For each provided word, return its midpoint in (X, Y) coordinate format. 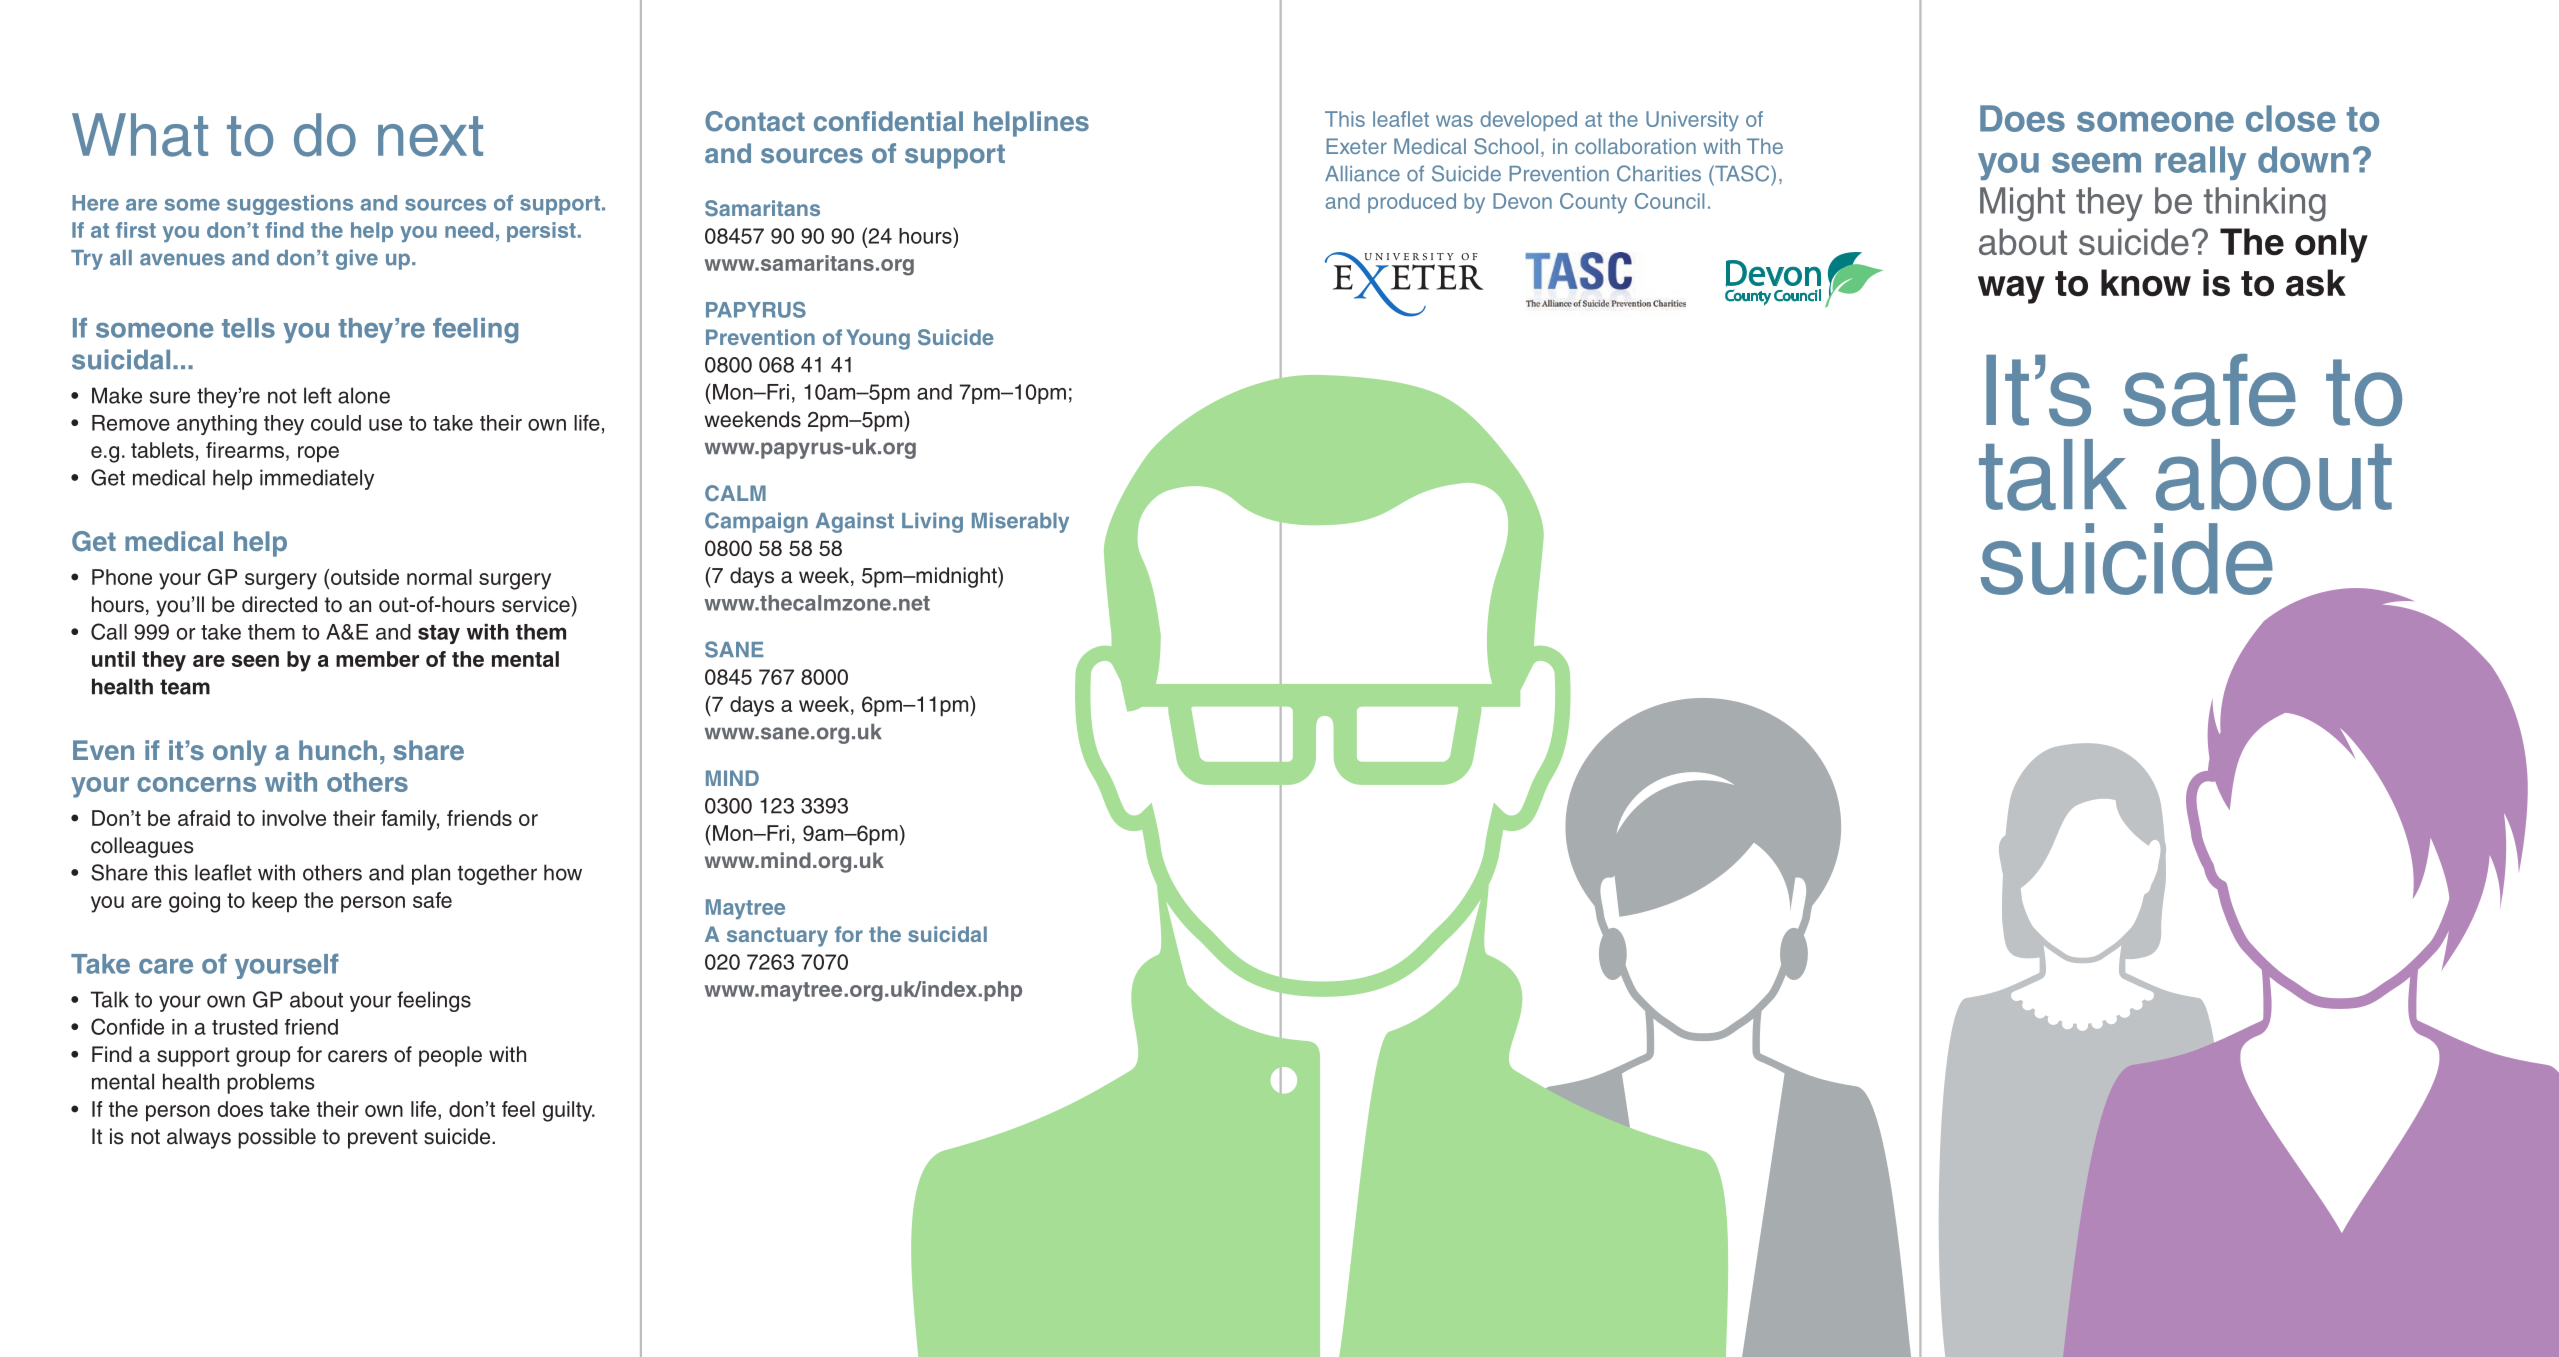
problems (271, 1083)
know (2146, 283)
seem (2096, 163)
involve (294, 818)
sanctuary (777, 937)
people (450, 1056)
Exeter (1357, 146)
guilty (569, 1111)
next (430, 136)
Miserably (1020, 522)
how (563, 872)
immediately (317, 479)
